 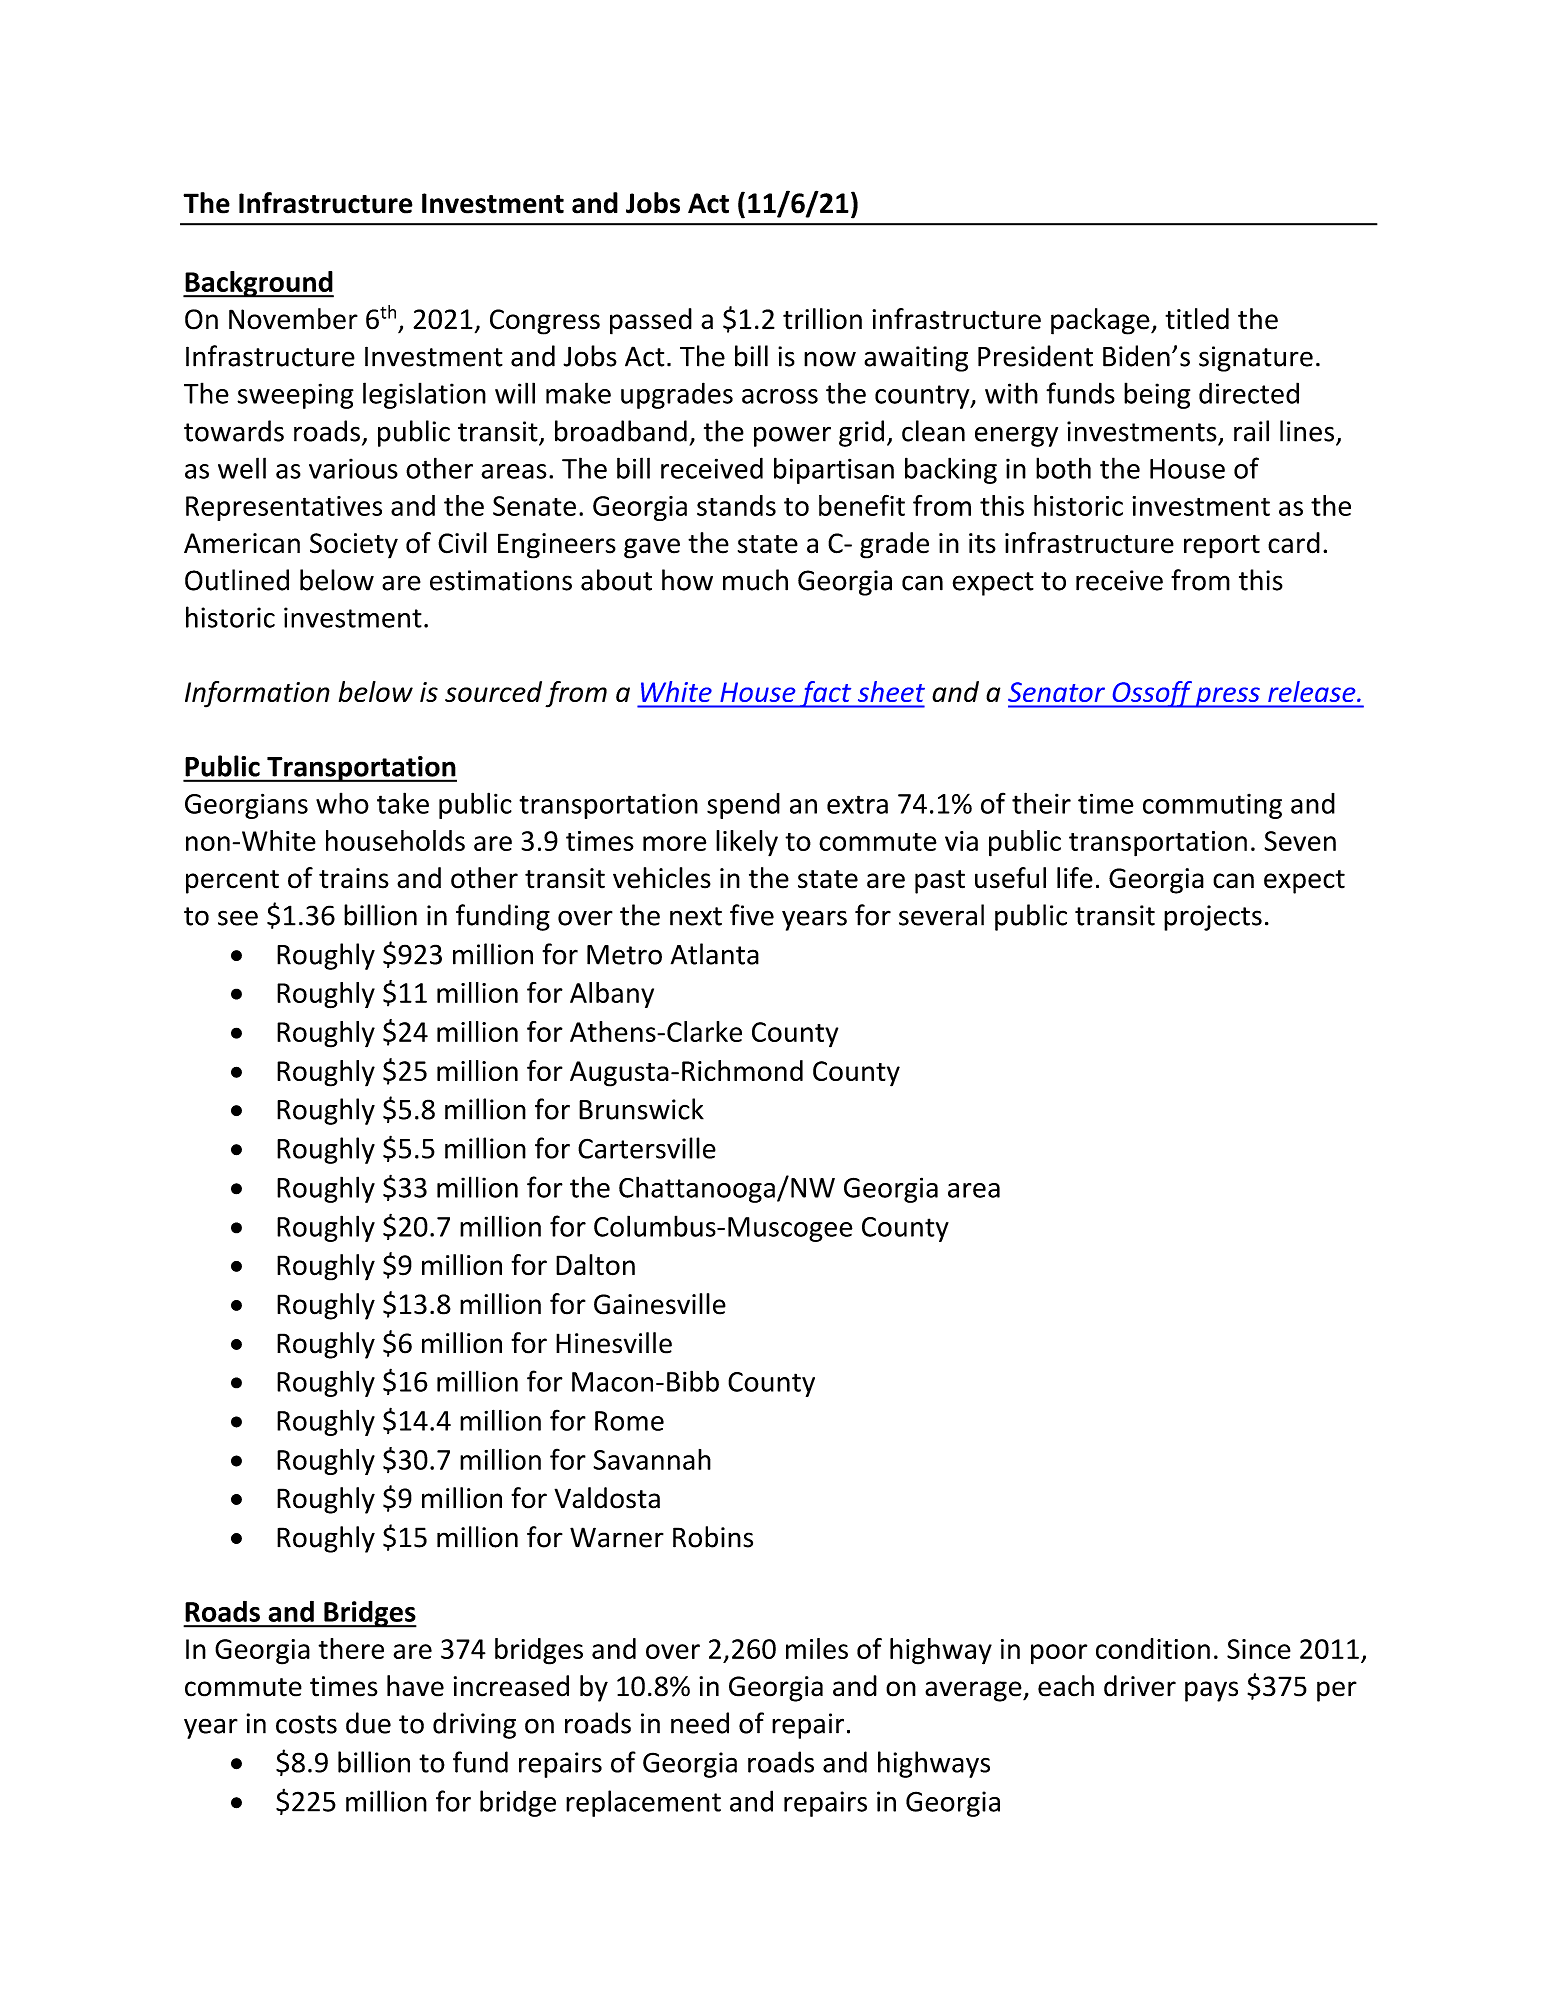 I want to click on Atlanta, so click(x=715, y=954).
